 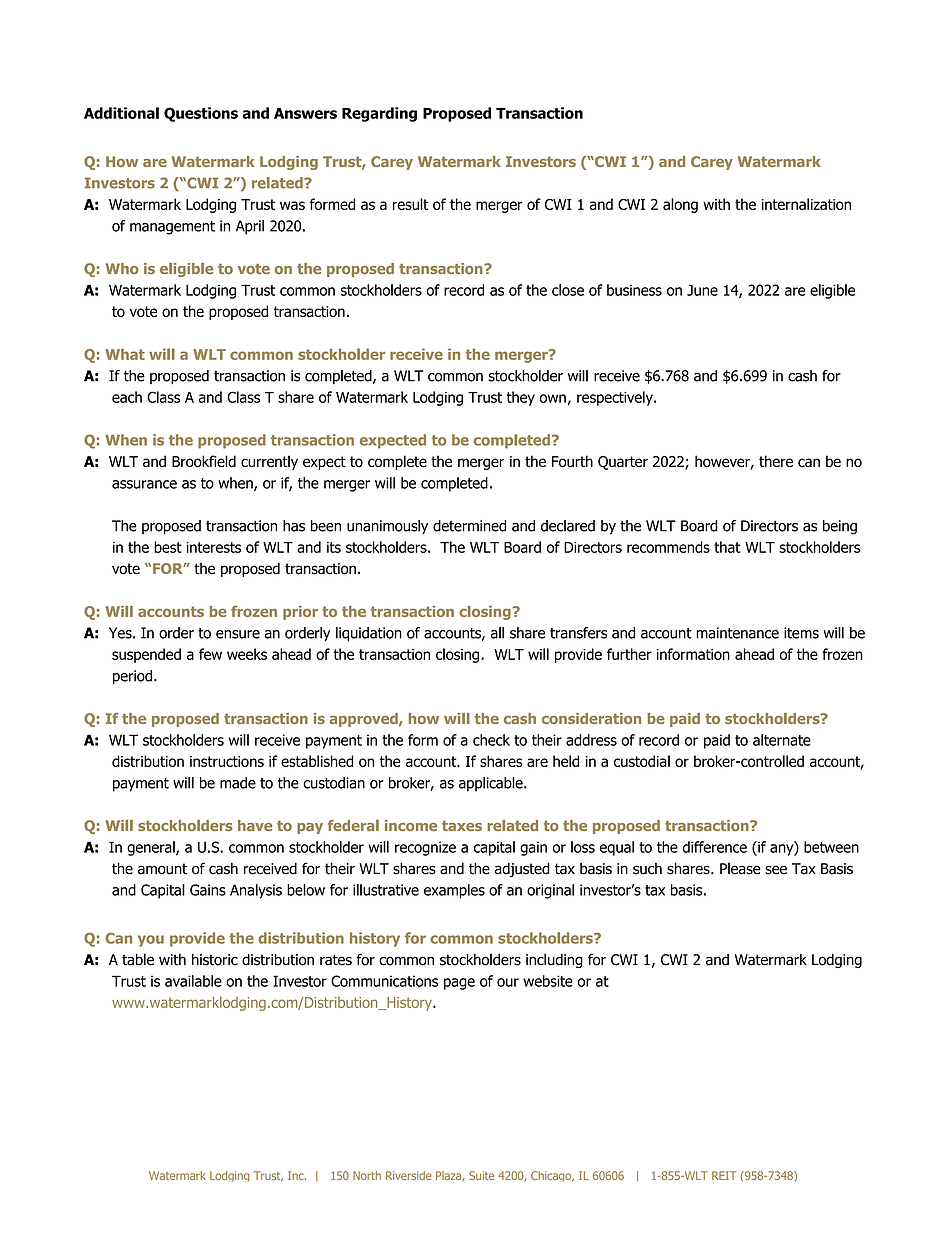 I want to click on few, so click(x=210, y=654).
